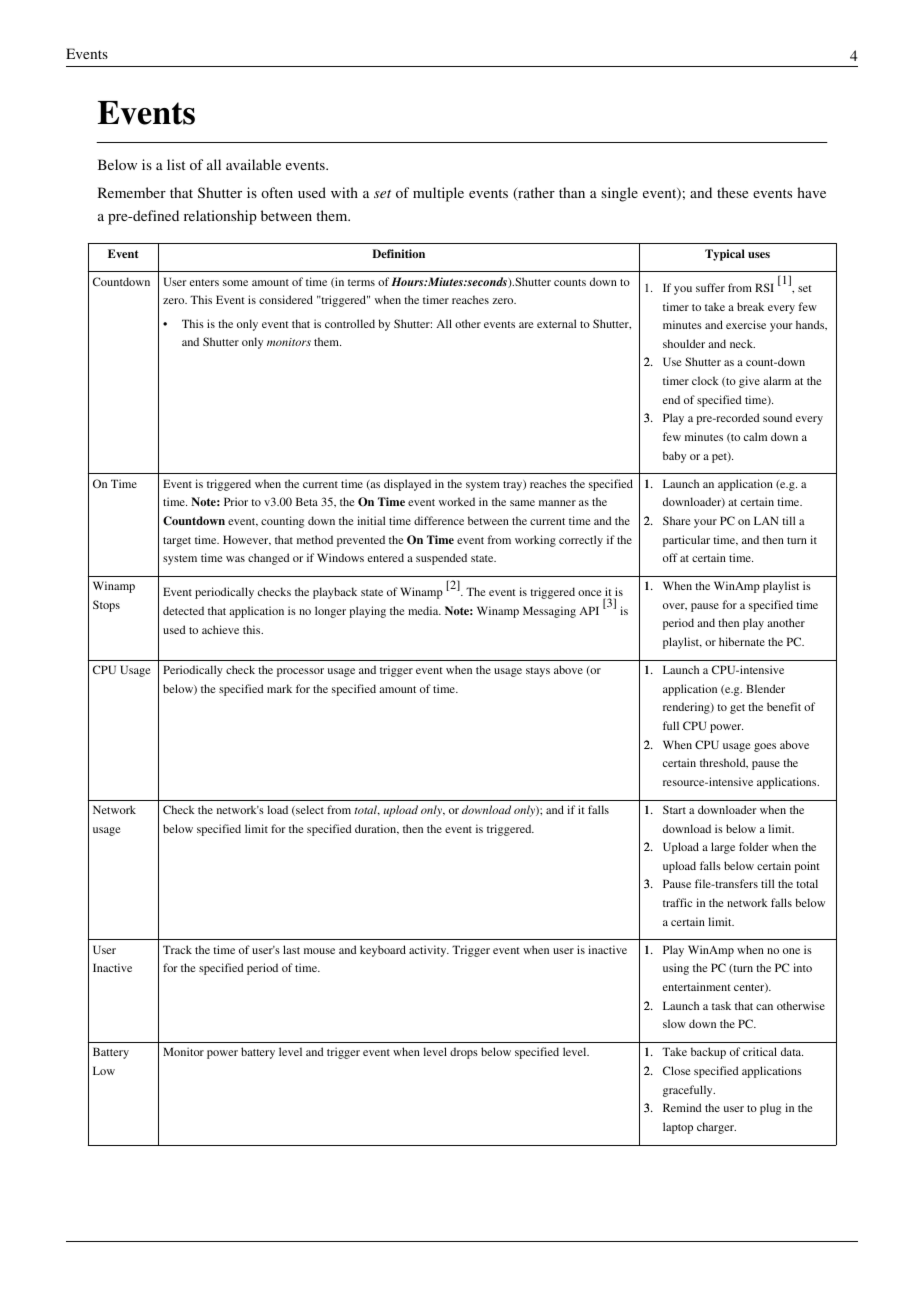 This screenshot has height=1308, width=924. What do you see at coordinates (377, 829) in the screenshot?
I see `duration` at bounding box center [377, 829].
